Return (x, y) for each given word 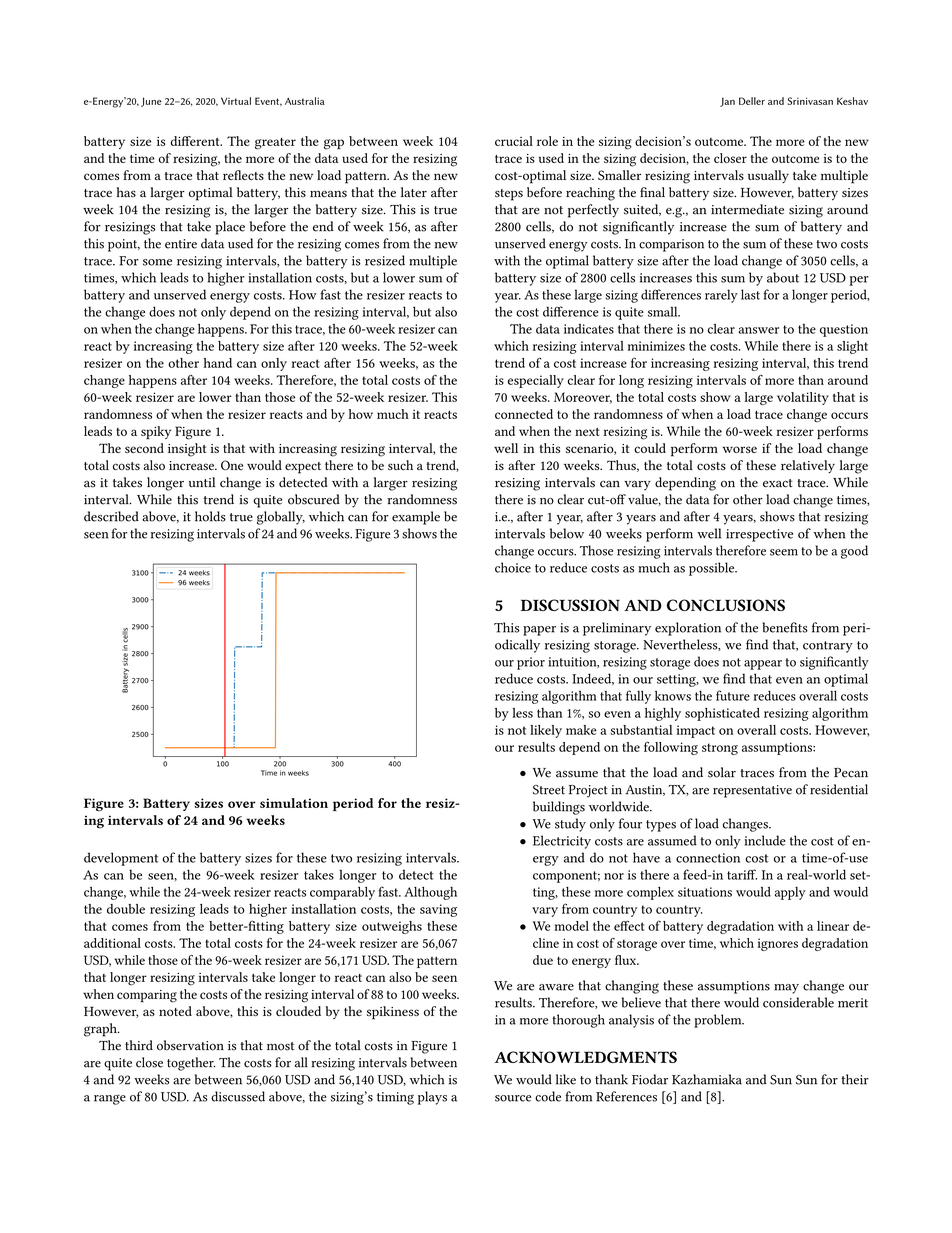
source (513, 1098)
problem (719, 1021)
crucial (514, 141)
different (196, 141)
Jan (727, 102)
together (191, 1064)
